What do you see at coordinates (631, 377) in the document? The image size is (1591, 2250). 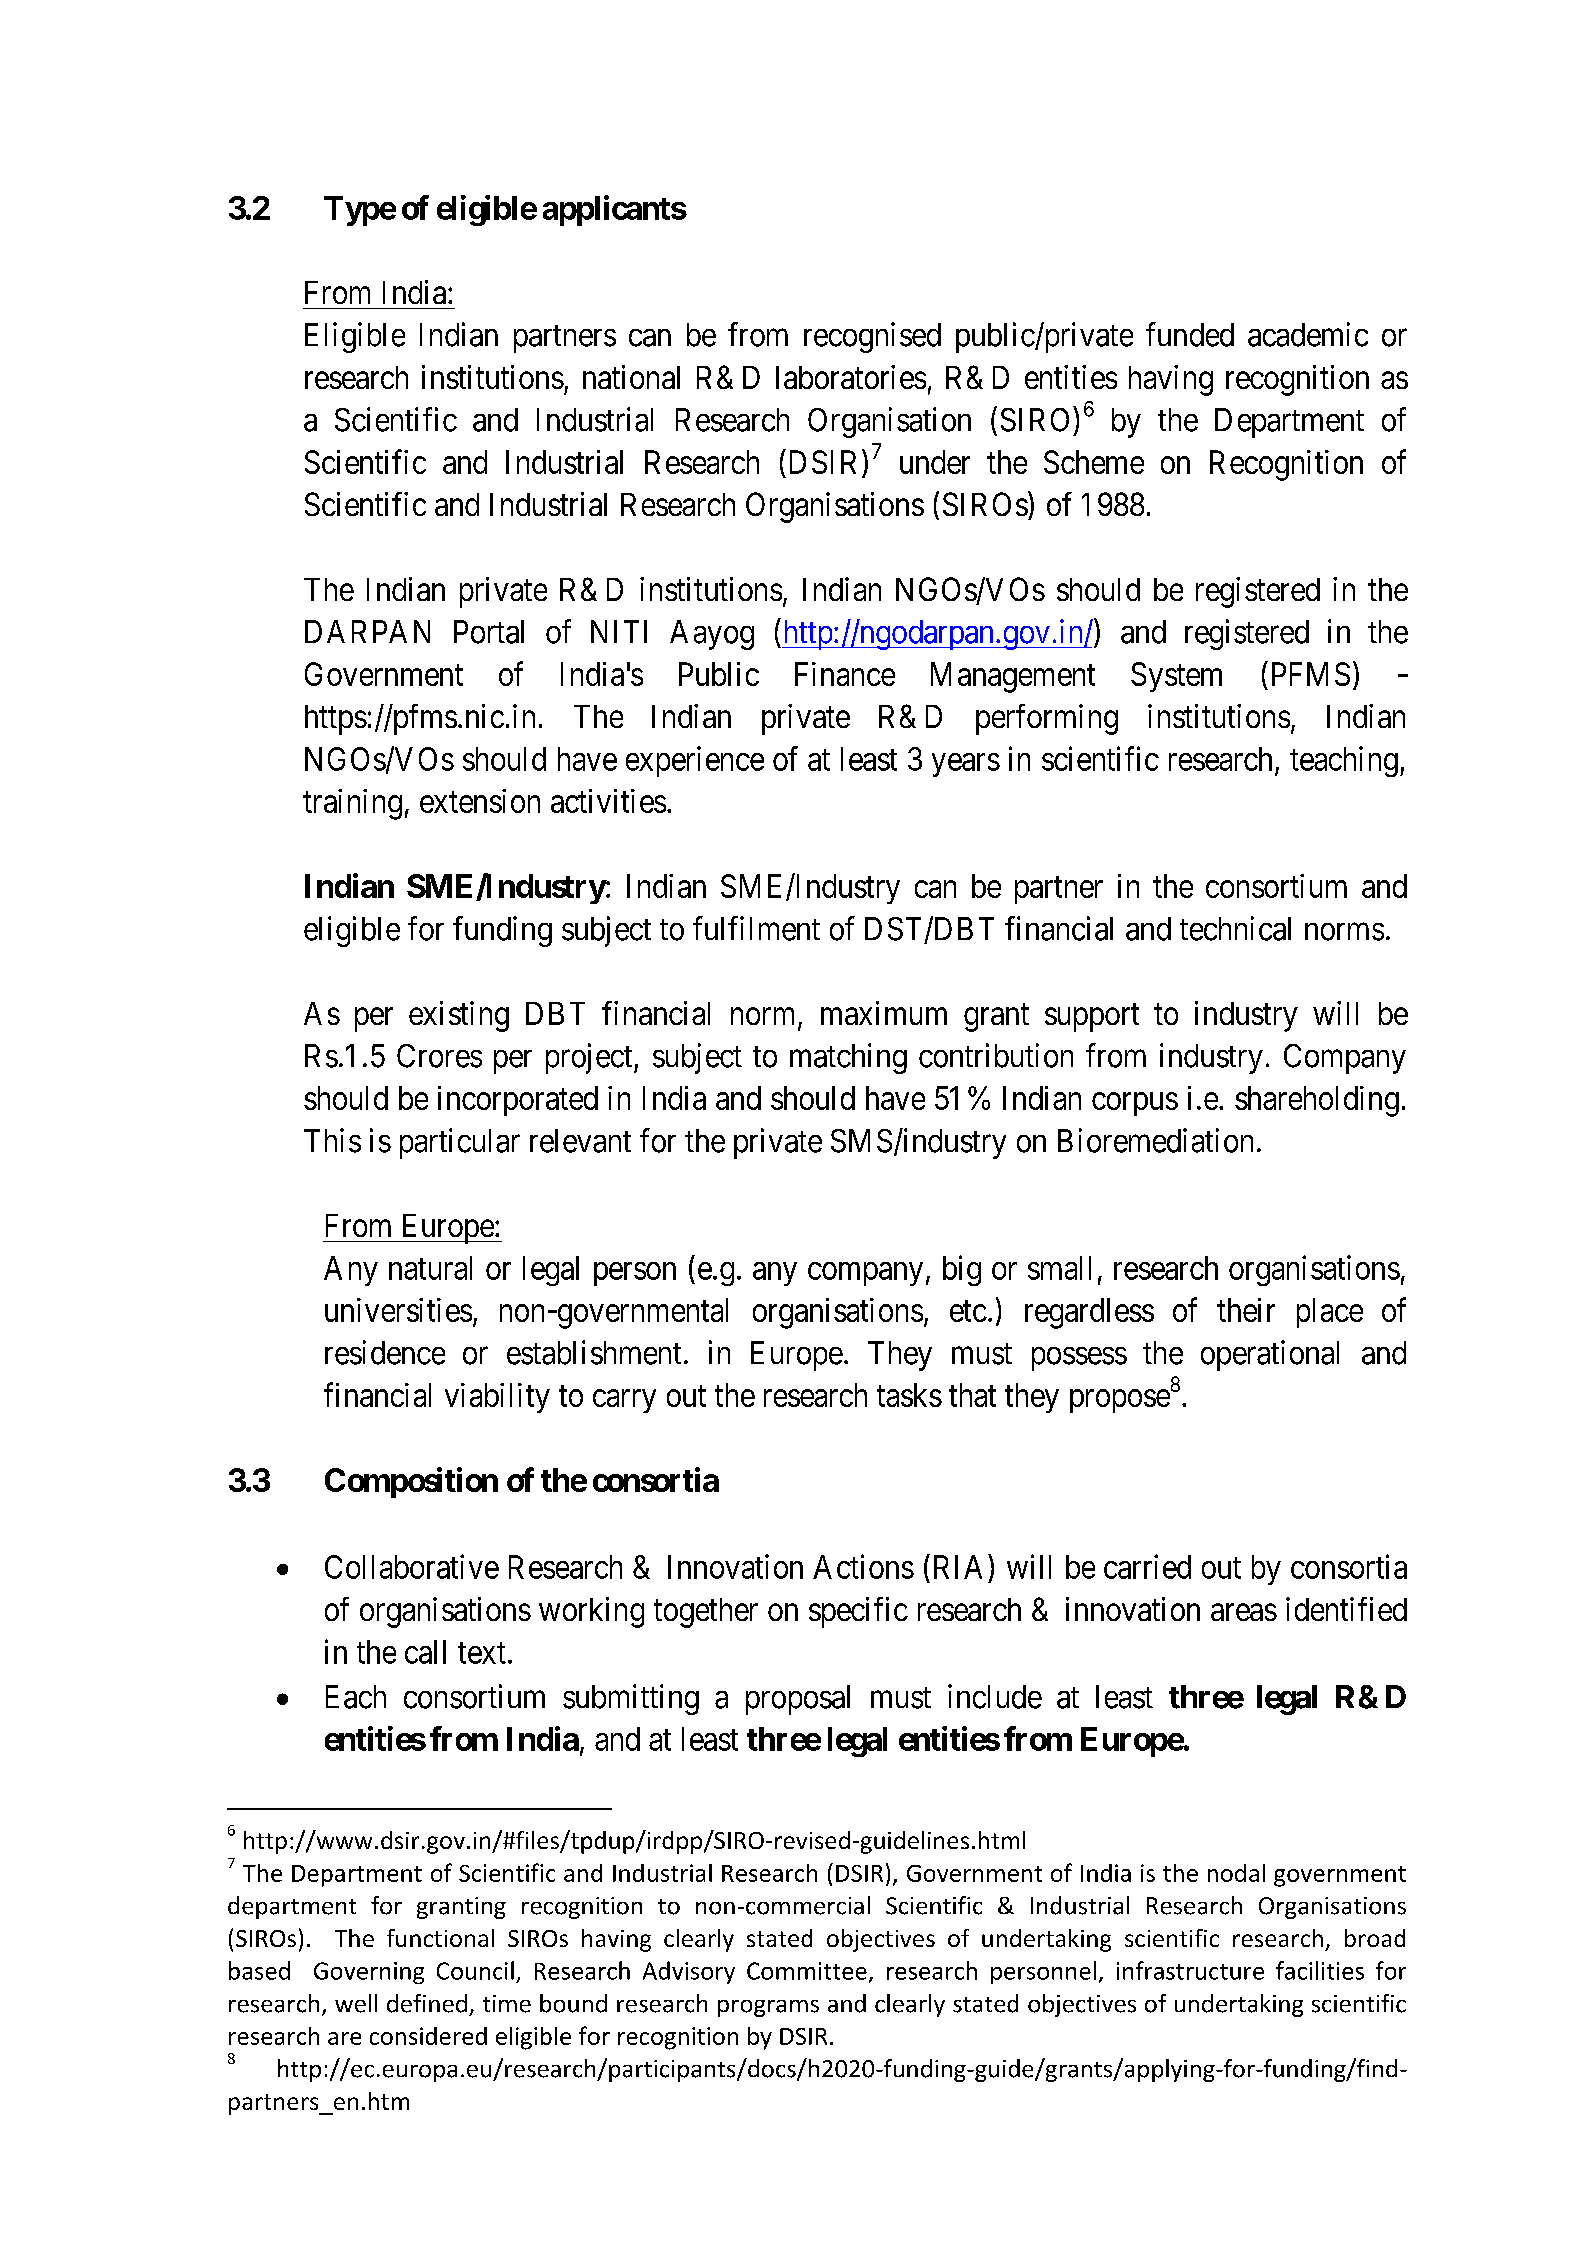 I see `national` at bounding box center [631, 377].
